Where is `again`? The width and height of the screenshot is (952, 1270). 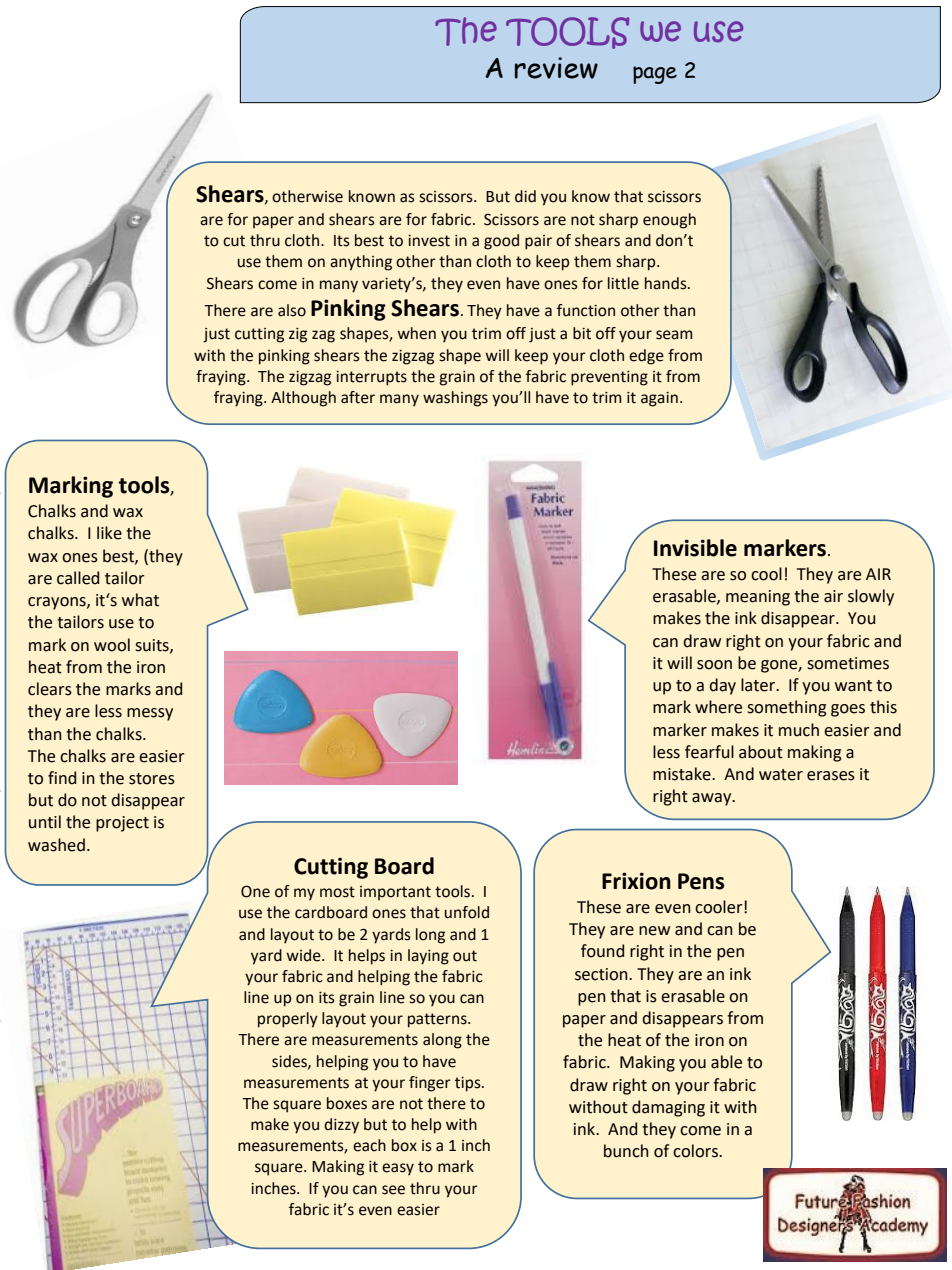
again is located at coordinates (659, 399).
